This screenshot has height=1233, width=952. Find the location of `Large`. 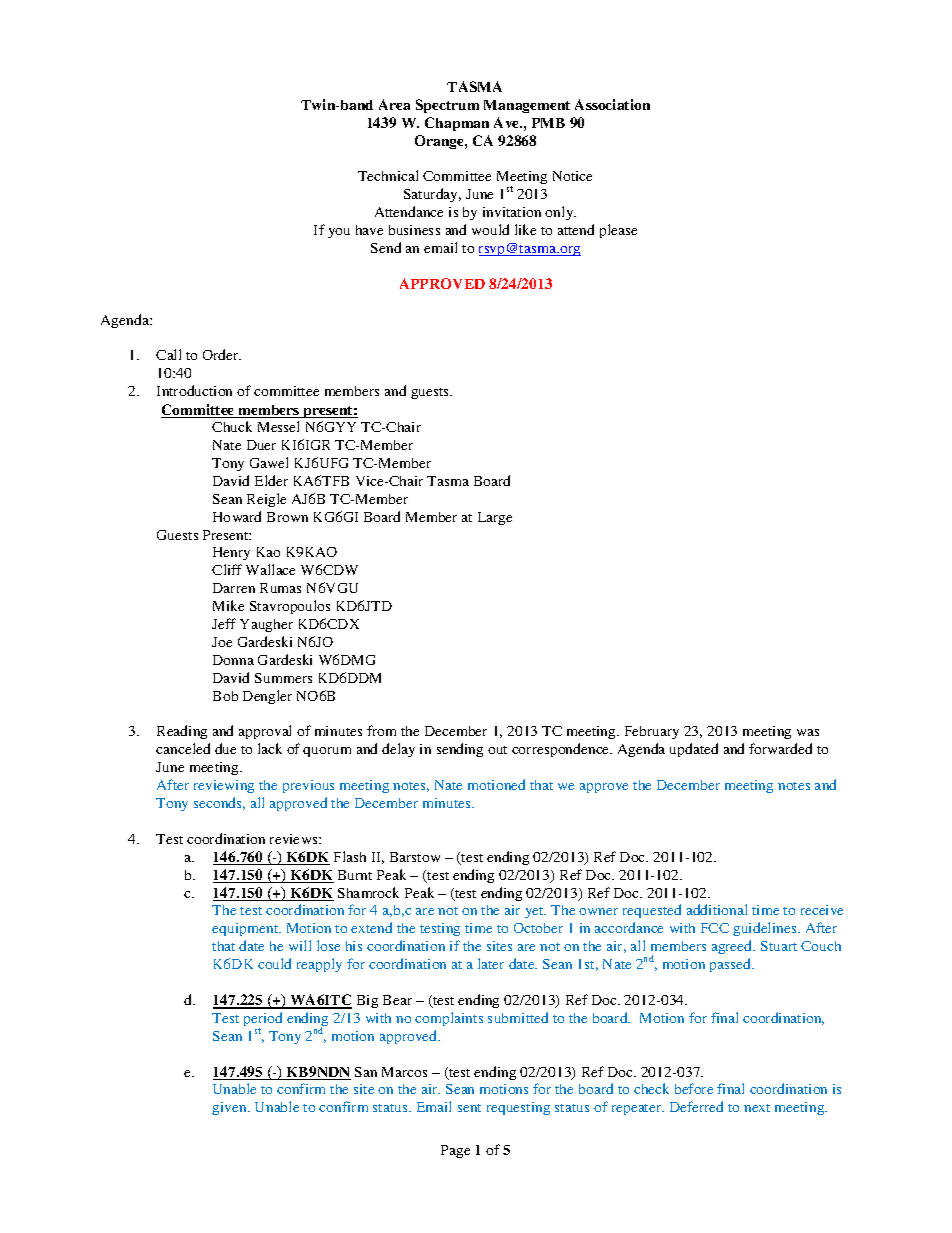

Large is located at coordinates (495, 518).
